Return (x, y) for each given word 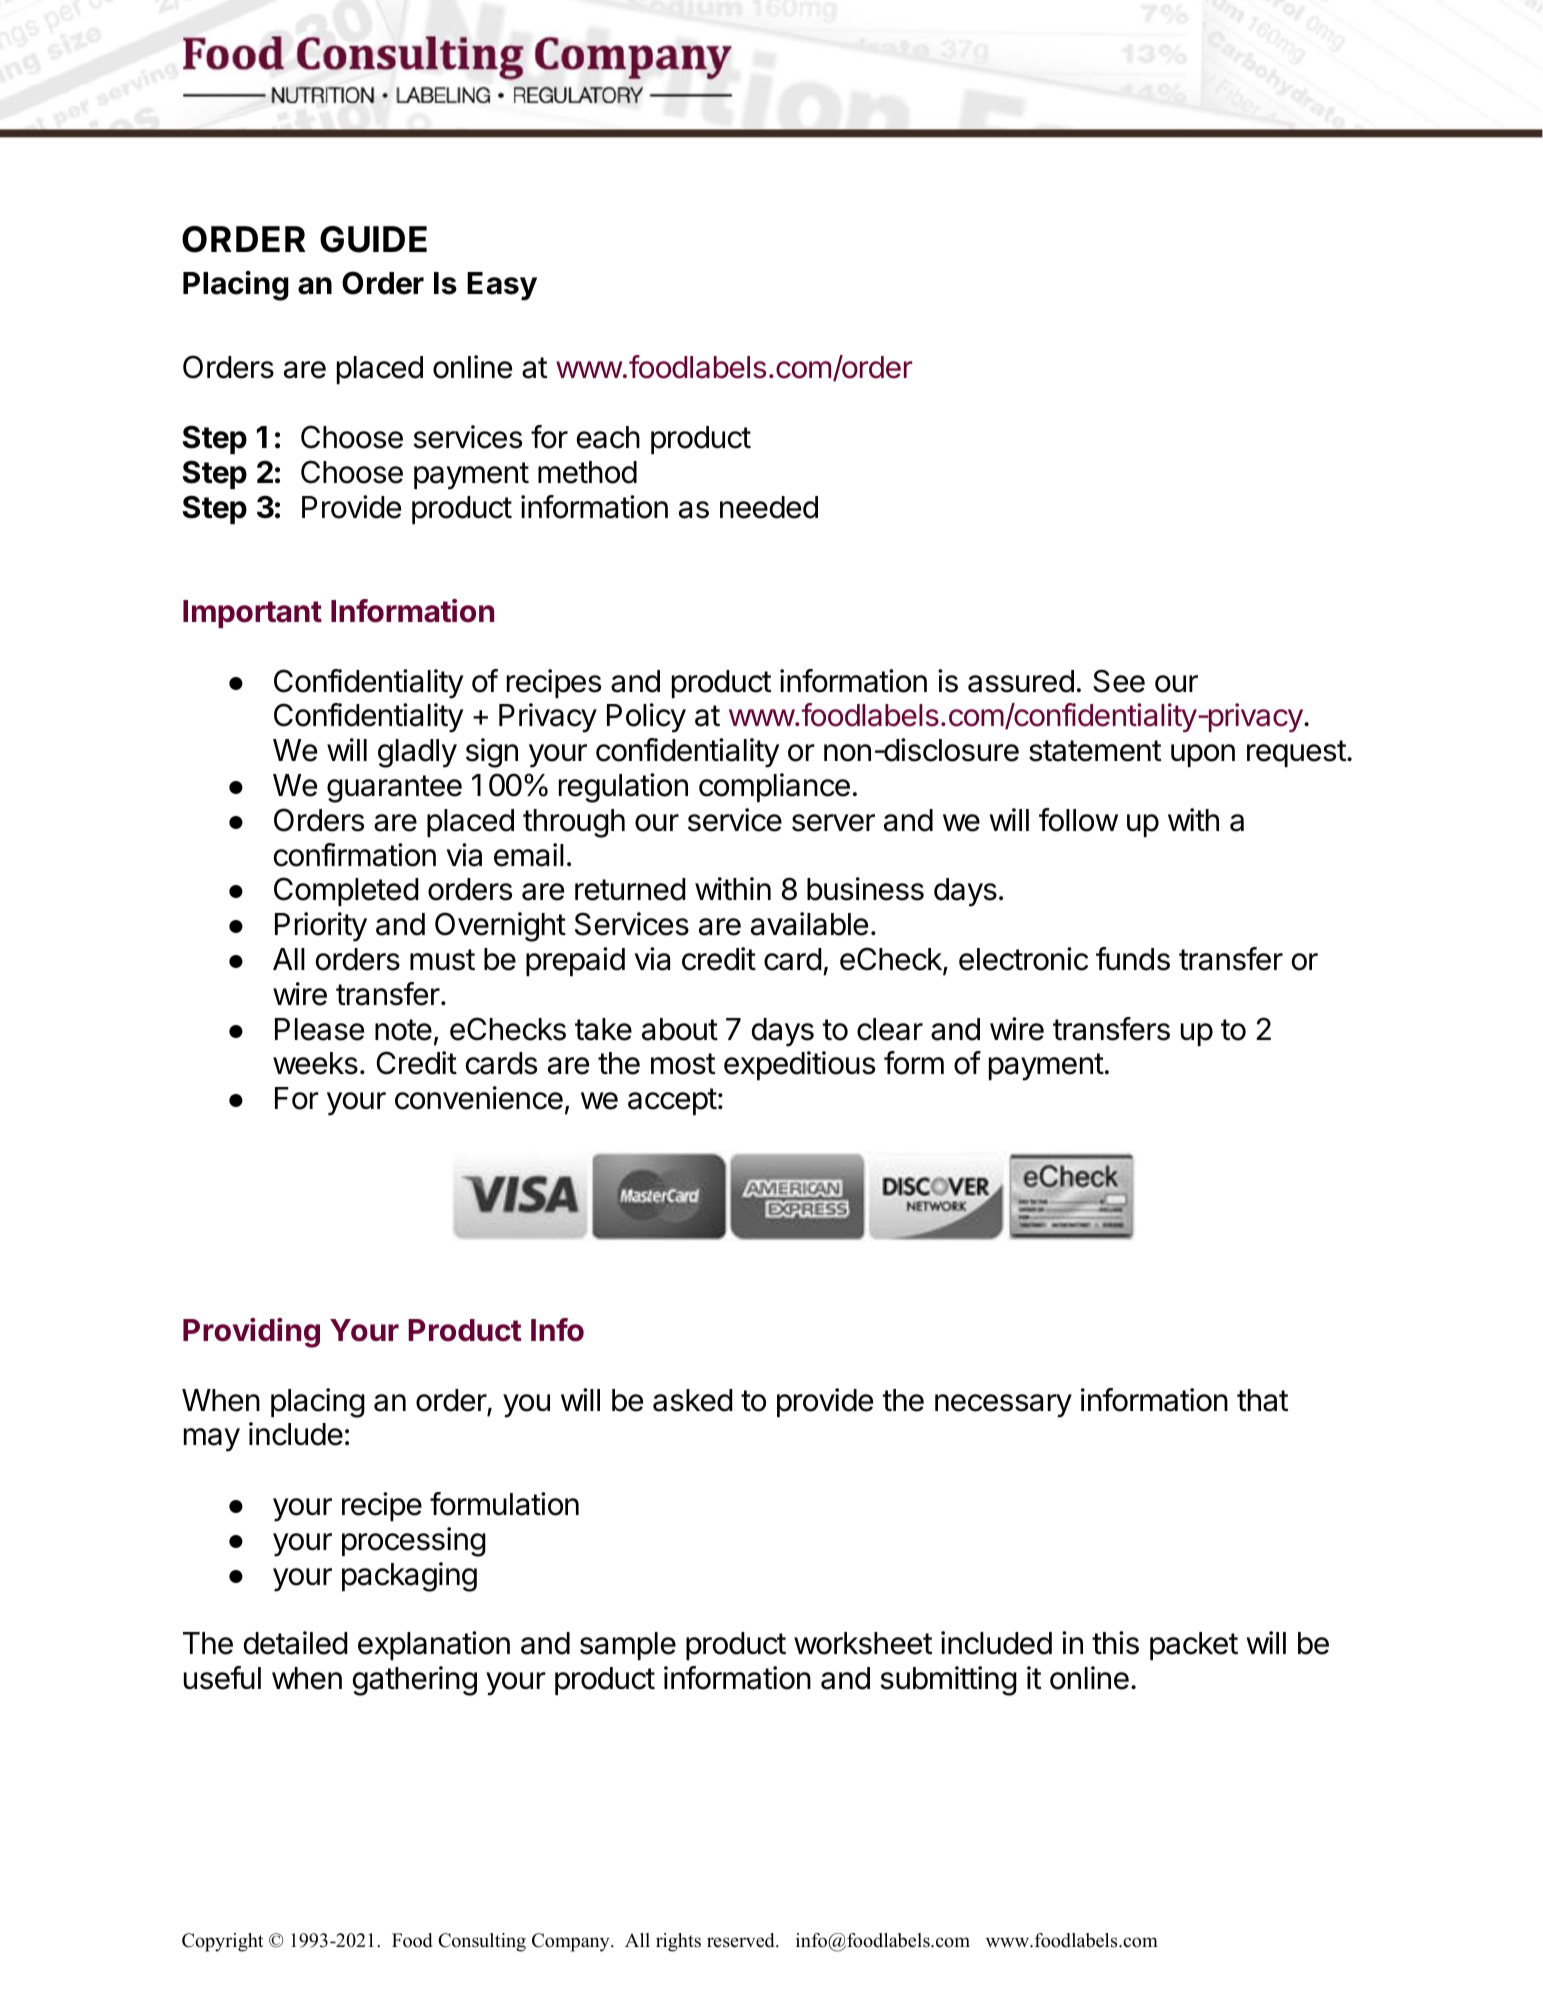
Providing (251, 1333)
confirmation (355, 855)
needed (769, 507)
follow (1078, 820)
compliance (774, 787)
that (1262, 1400)
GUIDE (373, 239)
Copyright (222, 1942)
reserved (742, 1940)
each (608, 437)
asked (693, 1400)
